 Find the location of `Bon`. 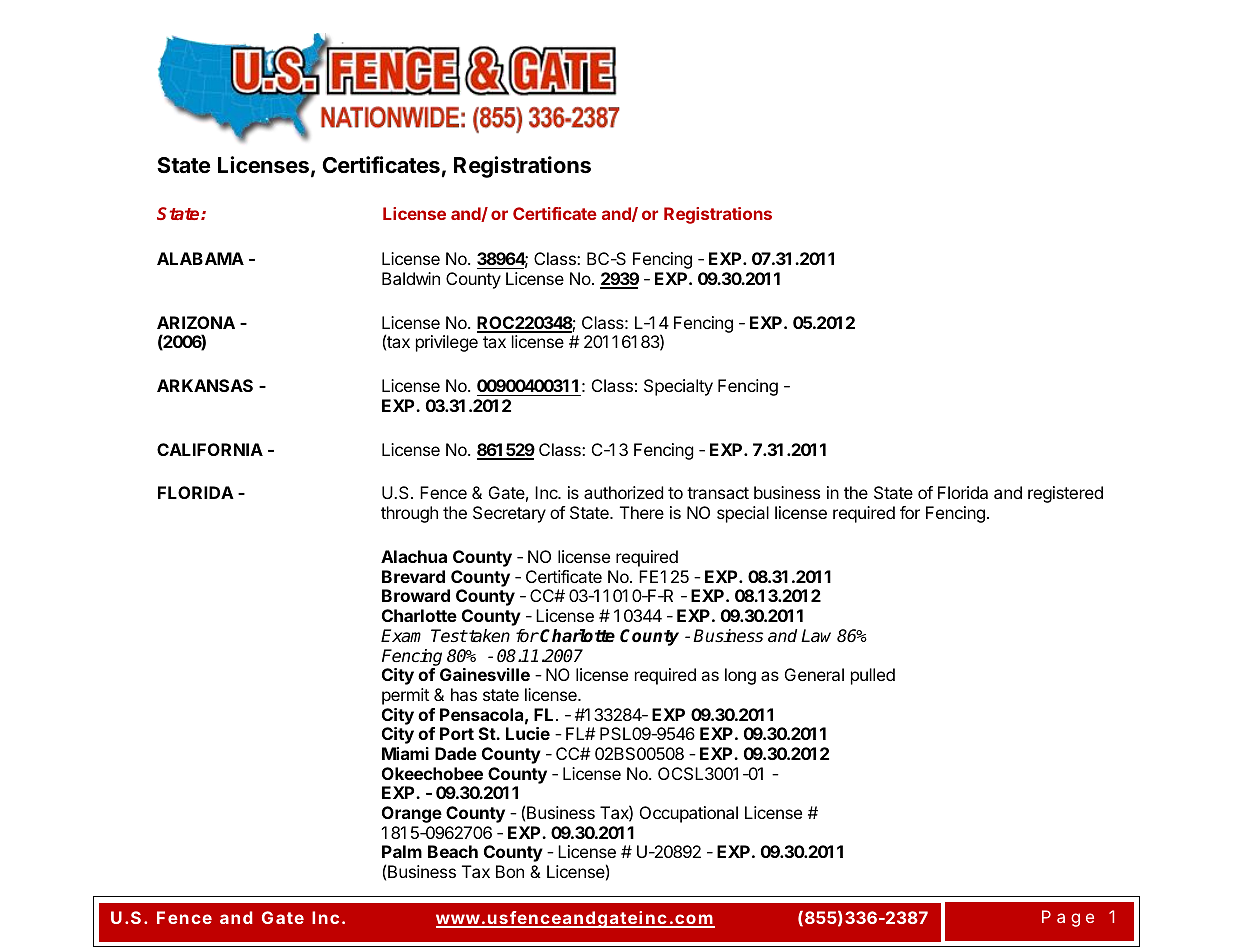

Bon is located at coordinates (510, 871).
